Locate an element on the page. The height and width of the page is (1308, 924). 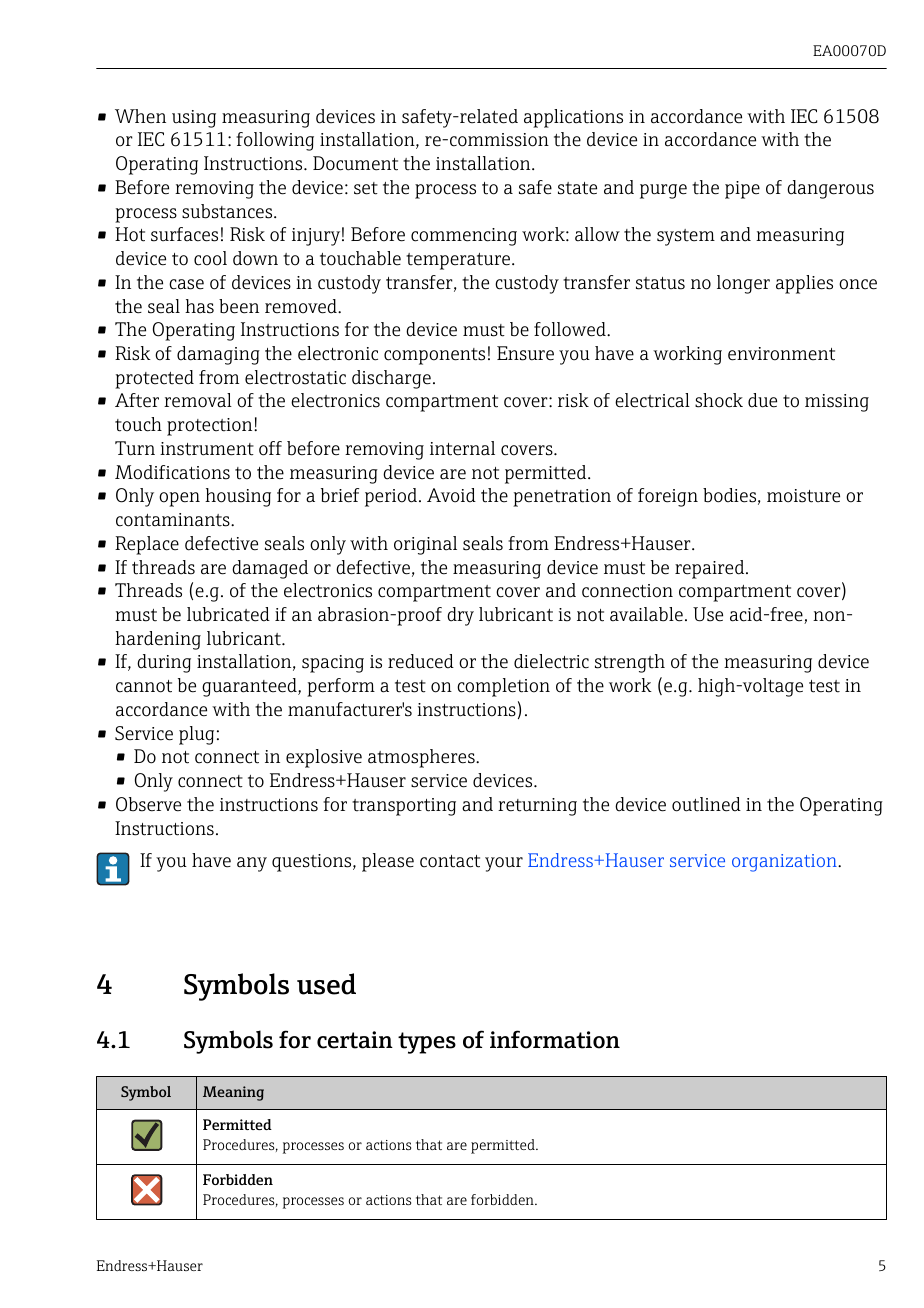
plug is located at coordinates (196, 735).
